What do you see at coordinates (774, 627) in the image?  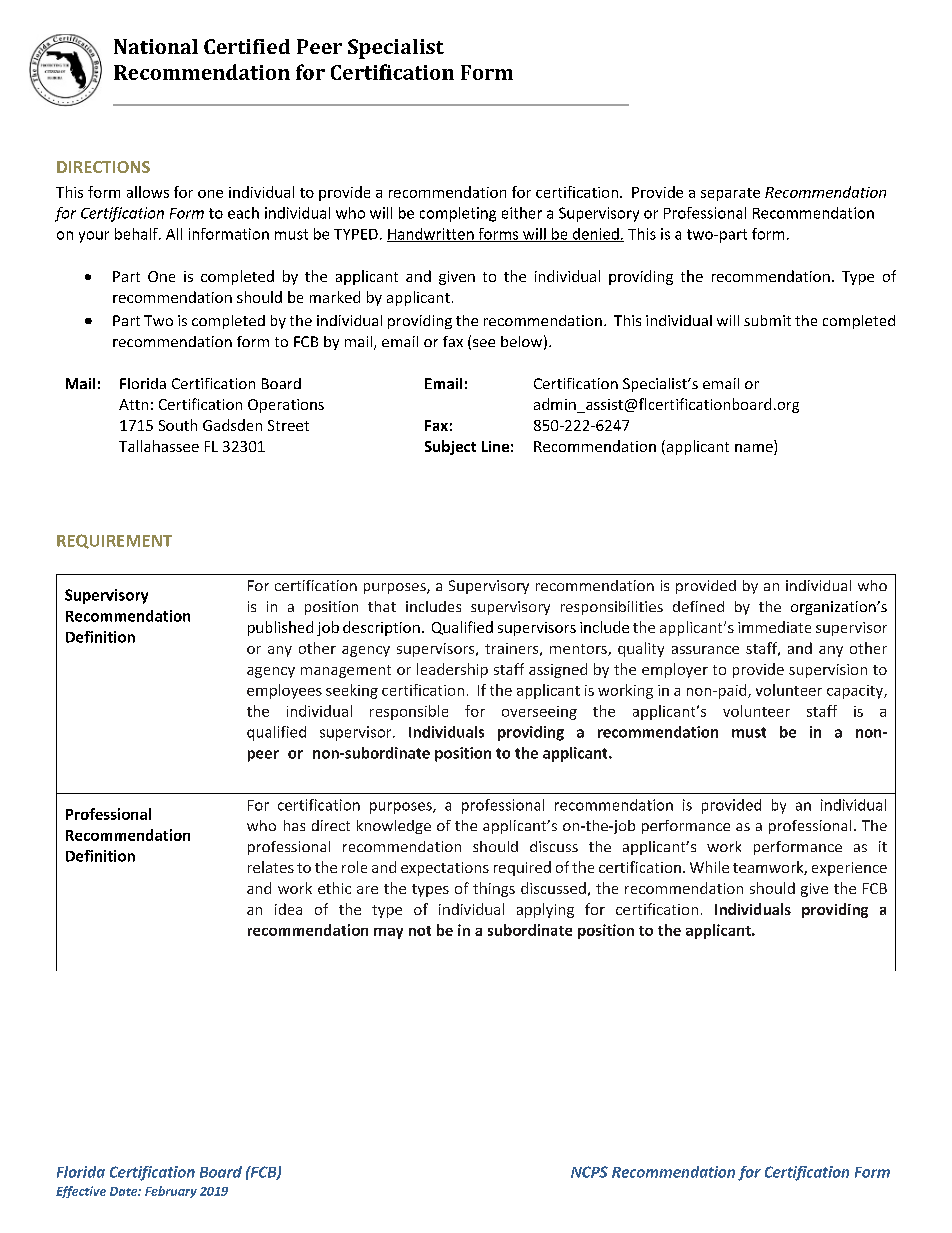 I see `immediate` at bounding box center [774, 627].
